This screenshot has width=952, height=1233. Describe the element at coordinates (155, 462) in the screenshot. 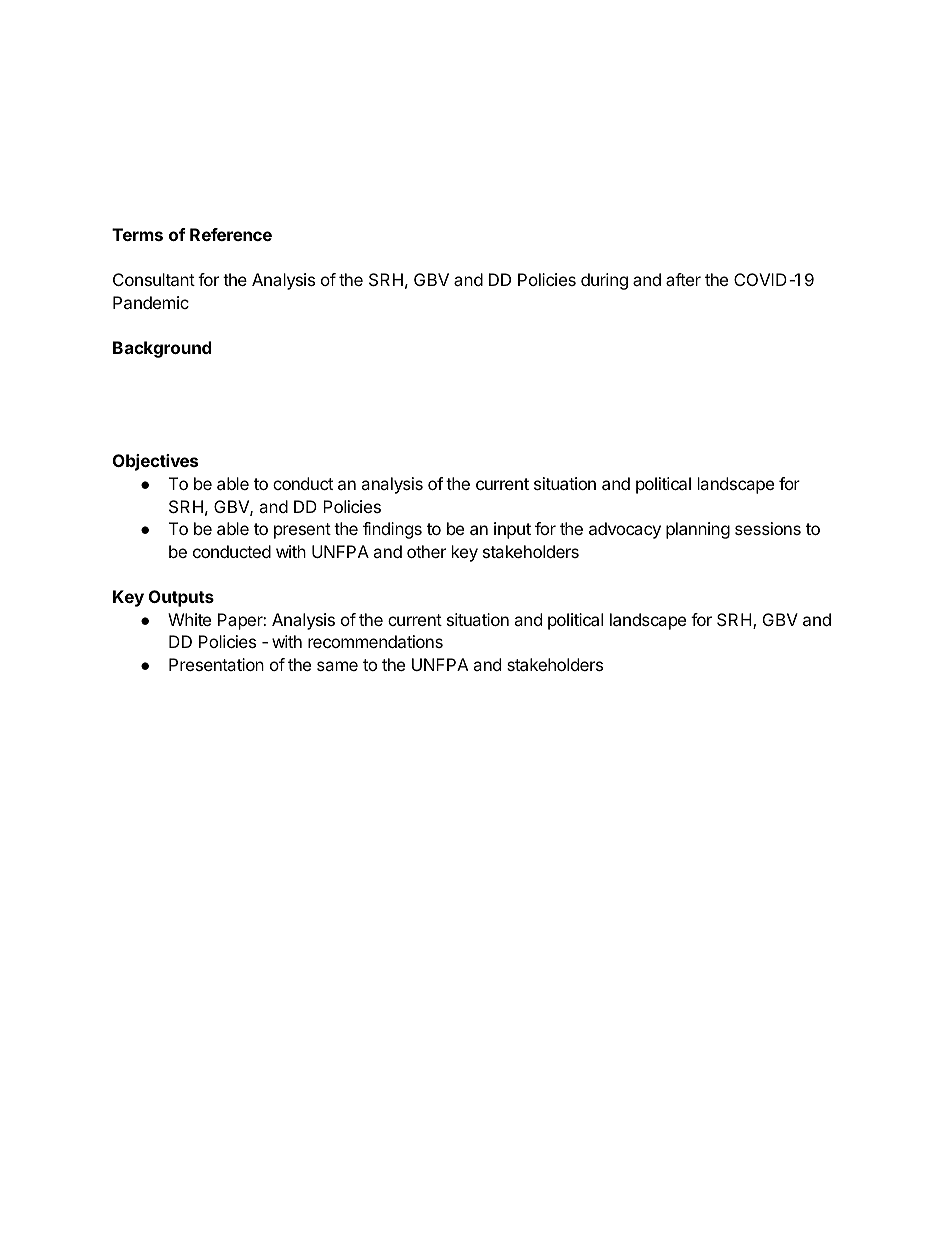

I see `Objectives` at that location.
